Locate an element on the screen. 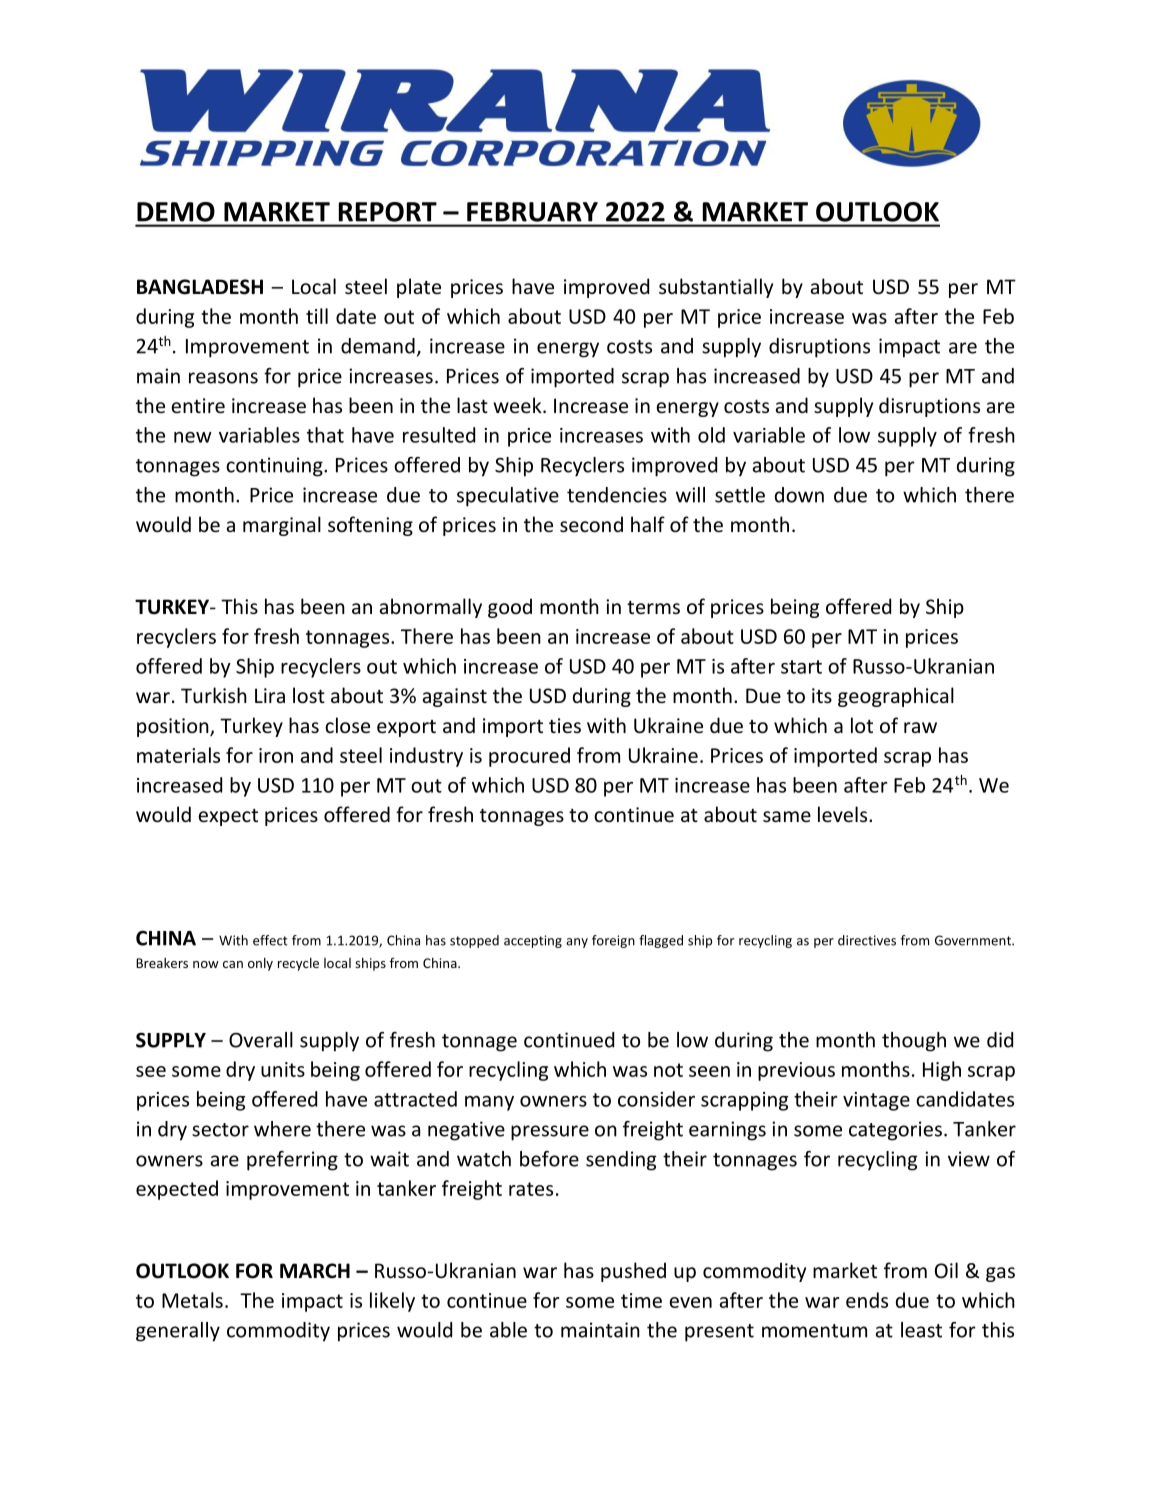 This screenshot has height=1490, width=1151. effect is located at coordinates (270, 940).
